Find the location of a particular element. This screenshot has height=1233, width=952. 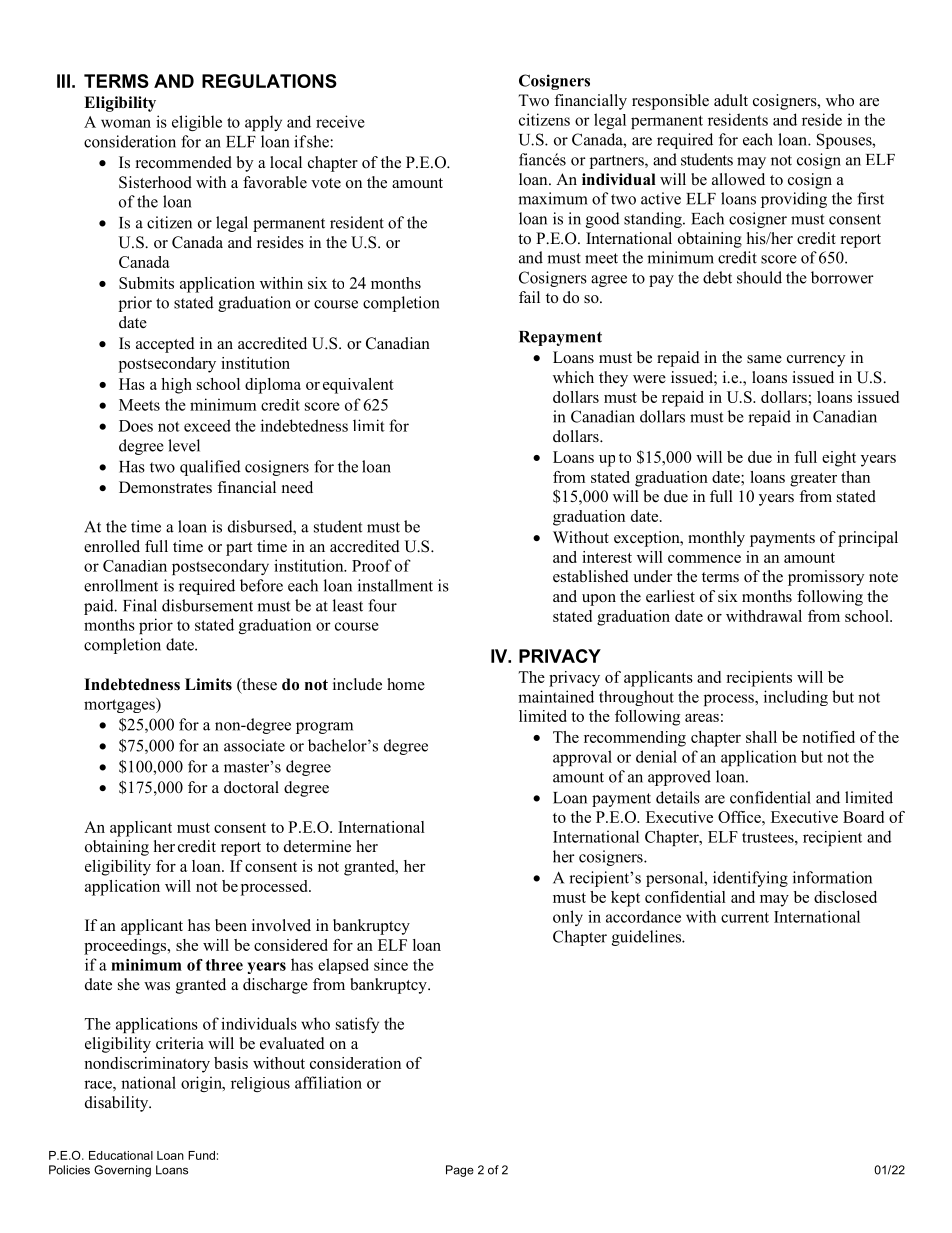

high is located at coordinates (176, 386).
